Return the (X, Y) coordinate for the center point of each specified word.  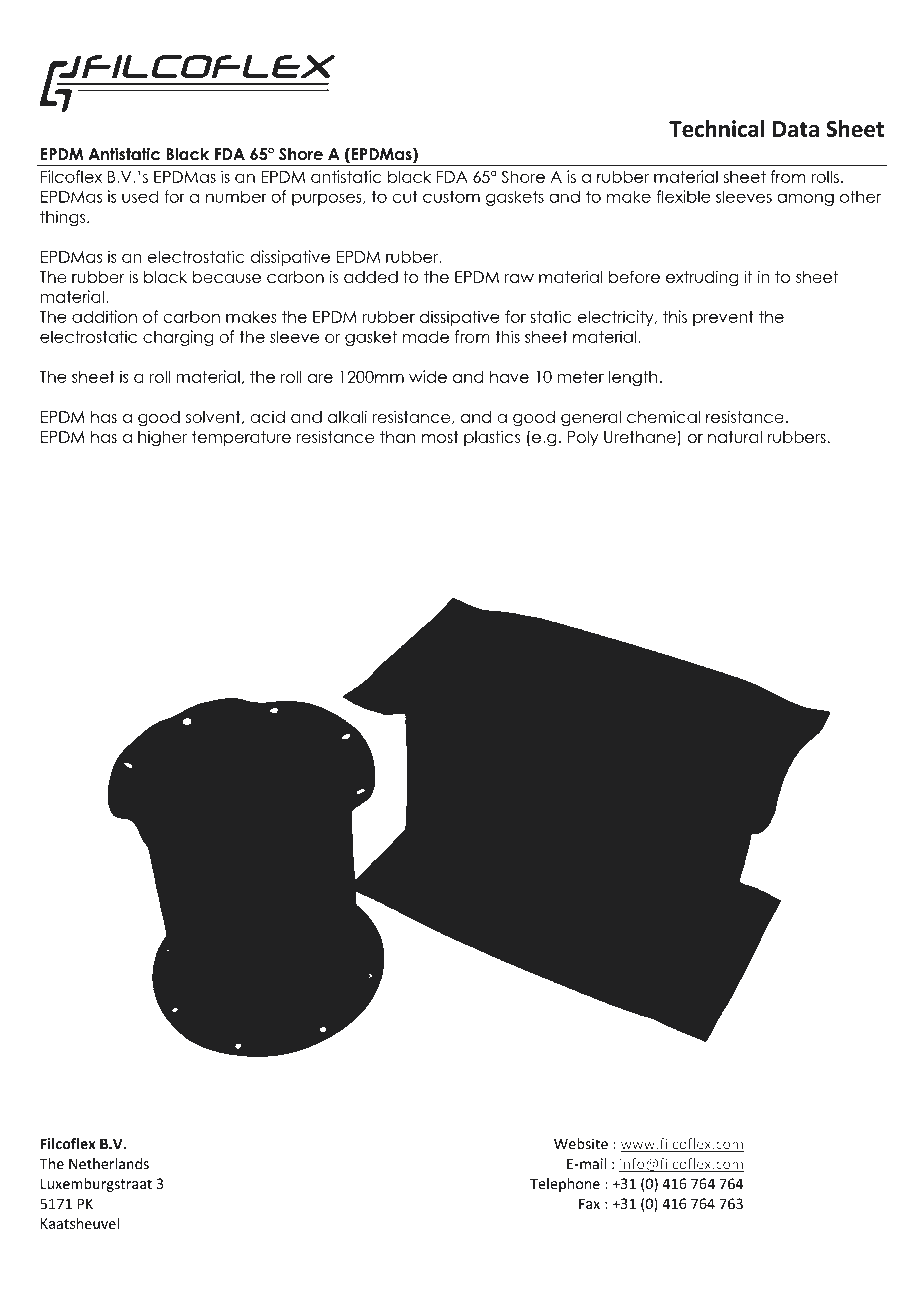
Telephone (565, 1185)
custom (451, 196)
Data (796, 129)
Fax (589, 1203)
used (140, 196)
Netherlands (109, 1164)
